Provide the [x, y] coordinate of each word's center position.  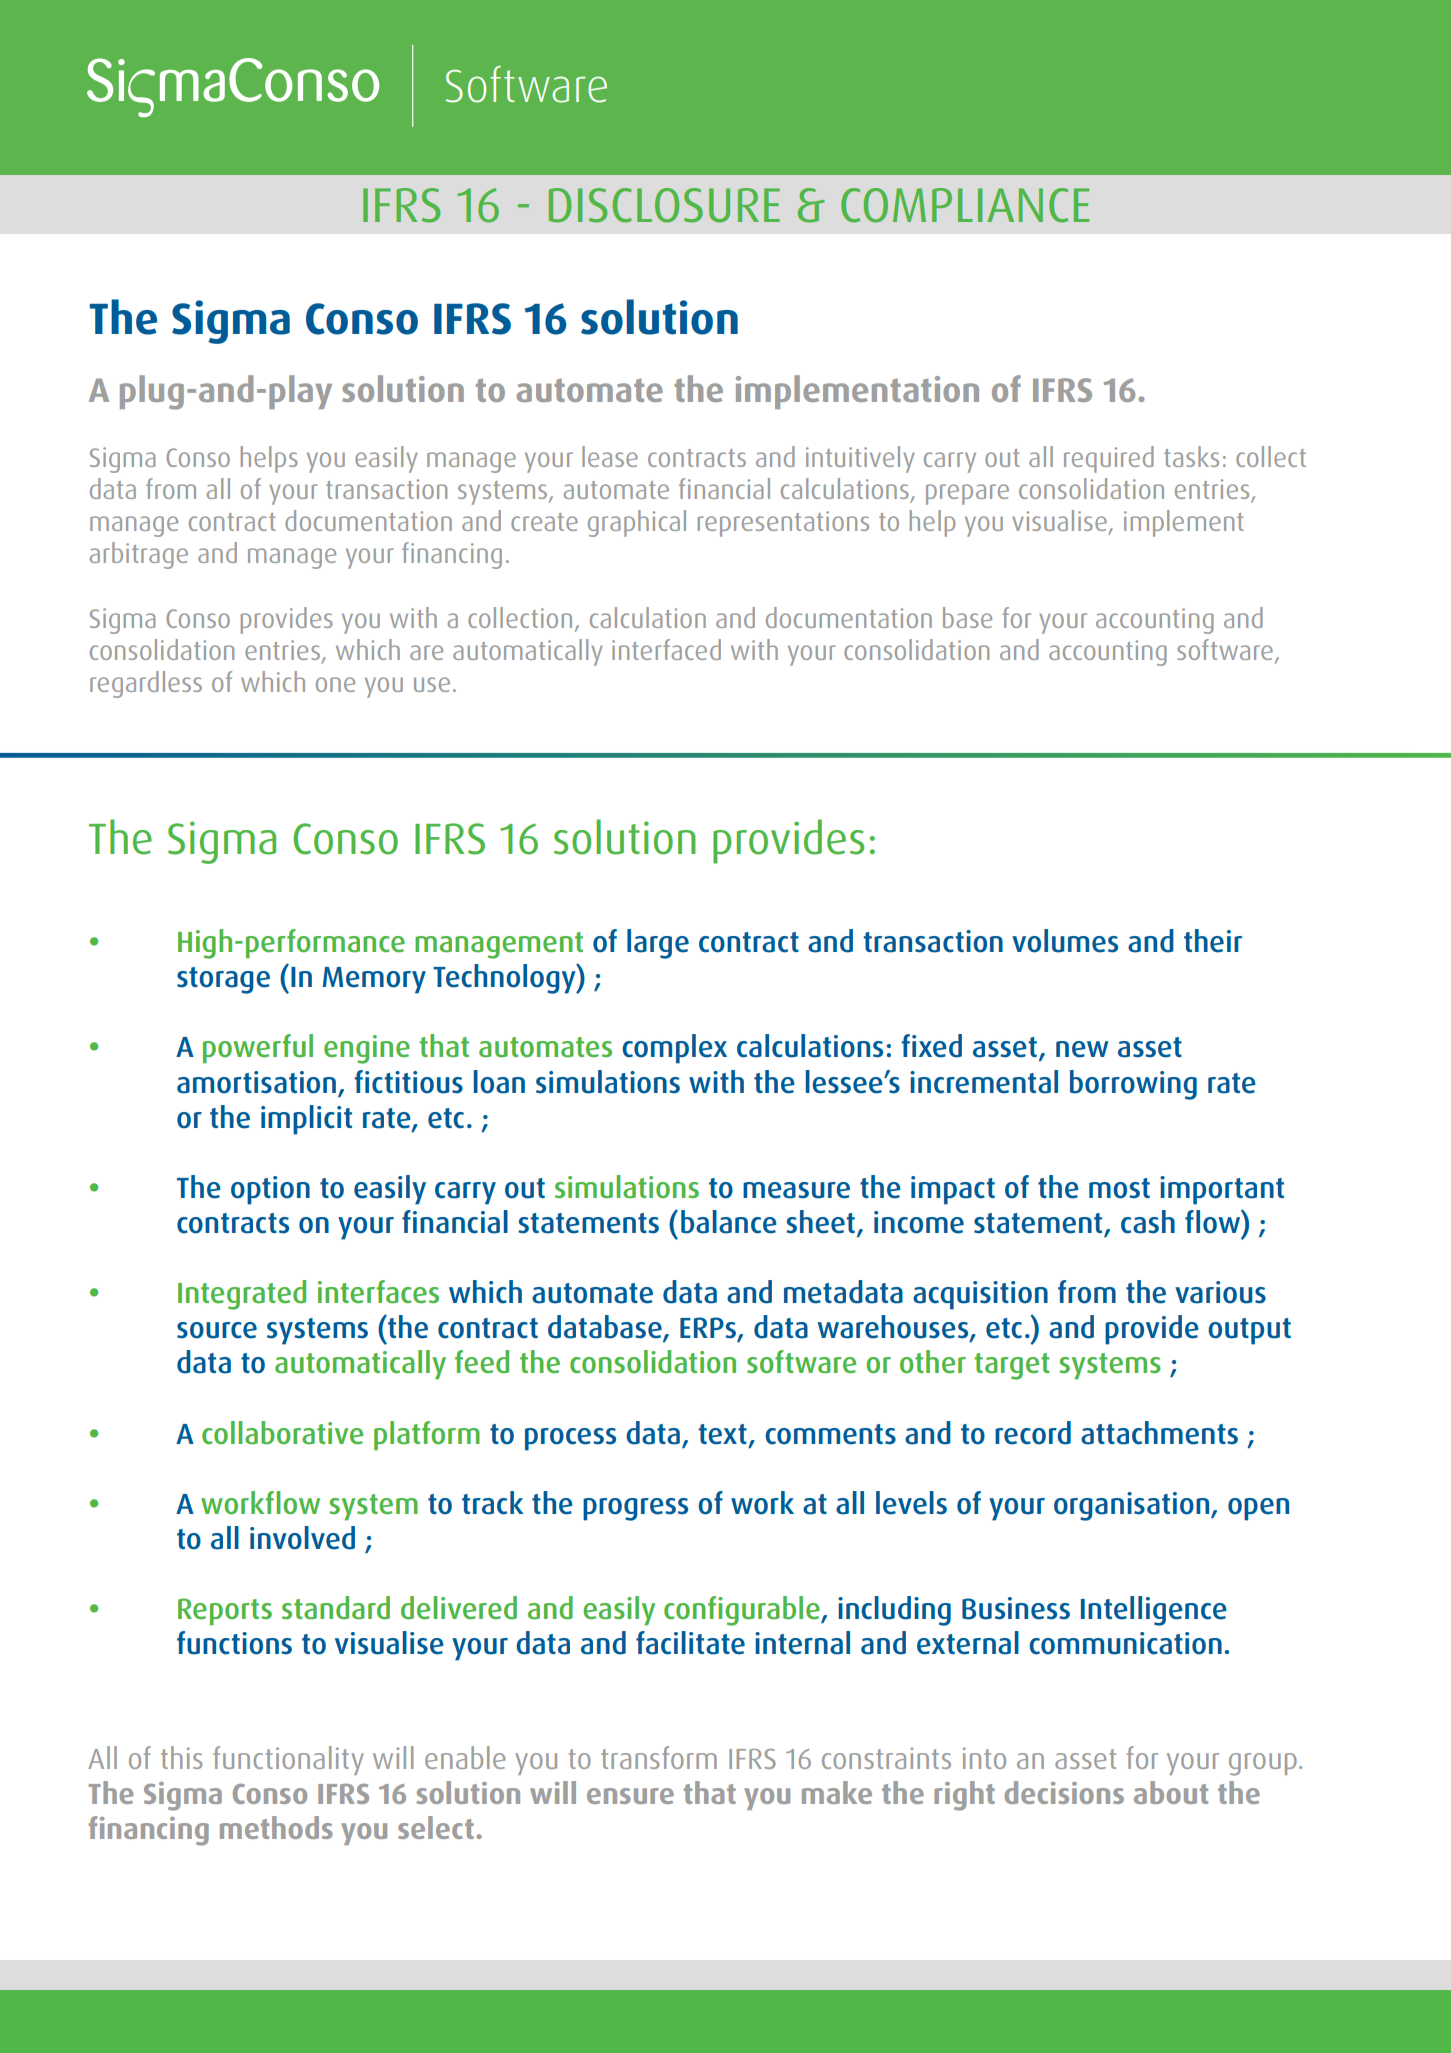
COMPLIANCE [965, 205]
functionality [288, 1760]
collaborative [282, 1433]
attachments [1159, 1433]
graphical [637, 523]
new [1082, 1049]
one [335, 684]
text [723, 1434]
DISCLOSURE [664, 205]
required [1109, 459]
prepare [967, 494]
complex [675, 1049]
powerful [258, 1048]
